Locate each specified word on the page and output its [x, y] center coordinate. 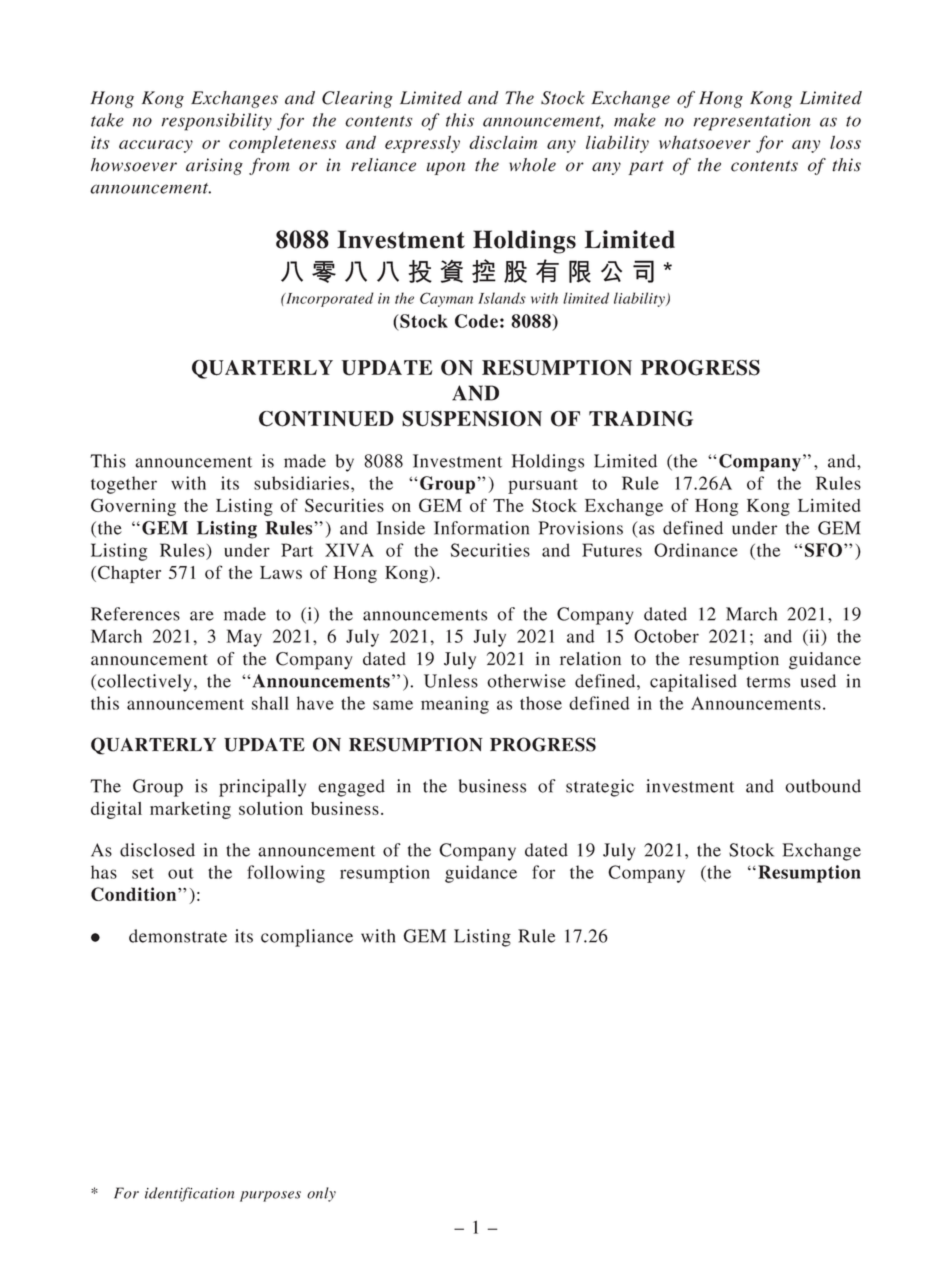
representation [752, 122]
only [321, 1194]
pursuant [543, 486]
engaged [351, 788]
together [124, 485]
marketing [190, 810]
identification [189, 1194]
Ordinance [696, 550]
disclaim [503, 142]
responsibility [217, 122]
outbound [823, 786]
